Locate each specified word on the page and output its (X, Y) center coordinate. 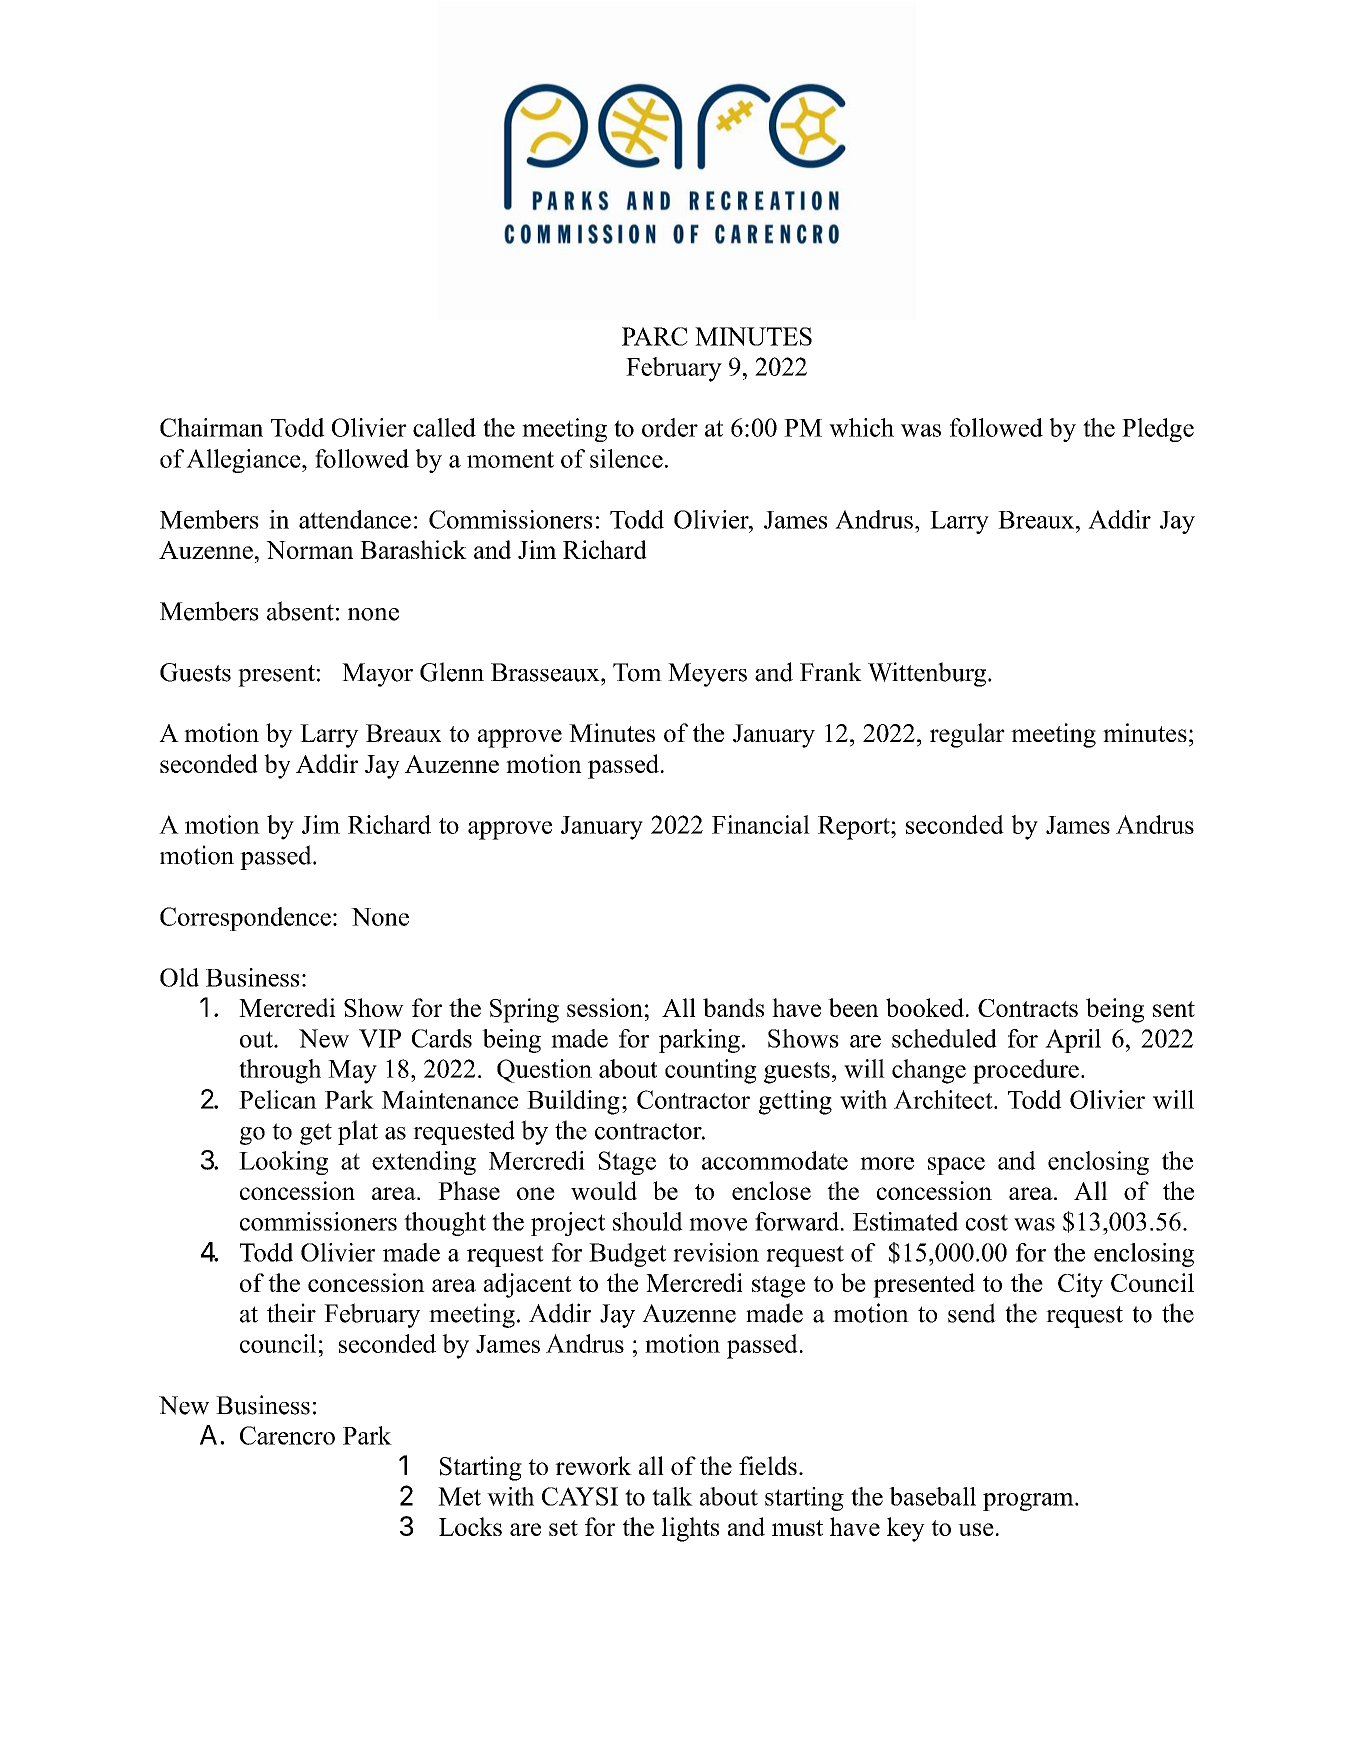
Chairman (211, 427)
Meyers (707, 675)
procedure (1026, 1071)
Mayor (377, 675)
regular (967, 735)
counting (711, 1071)
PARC (655, 336)
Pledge (1158, 430)
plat (358, 1132)
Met (459, 1496)
